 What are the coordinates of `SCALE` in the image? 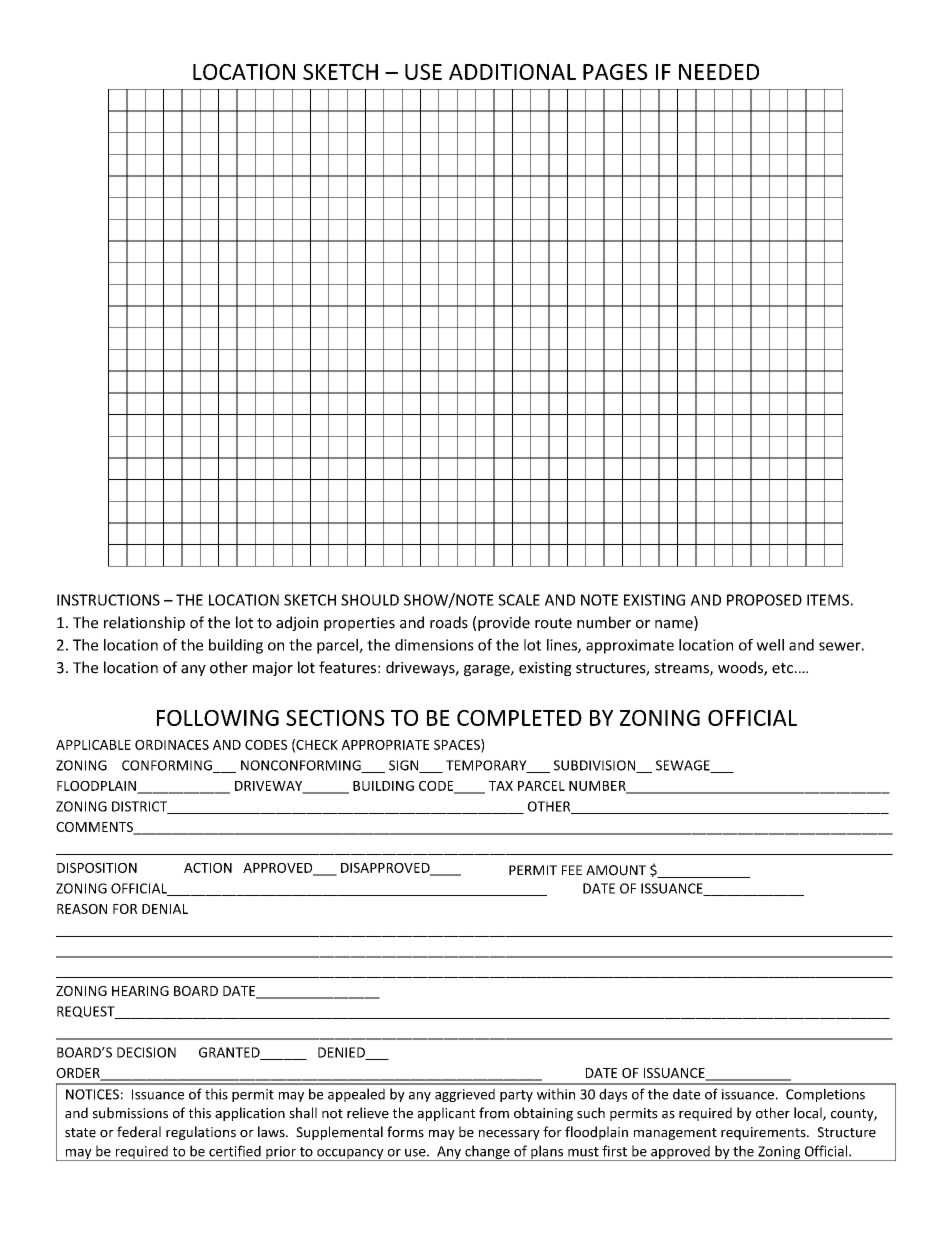 It's located at (519, 600).
